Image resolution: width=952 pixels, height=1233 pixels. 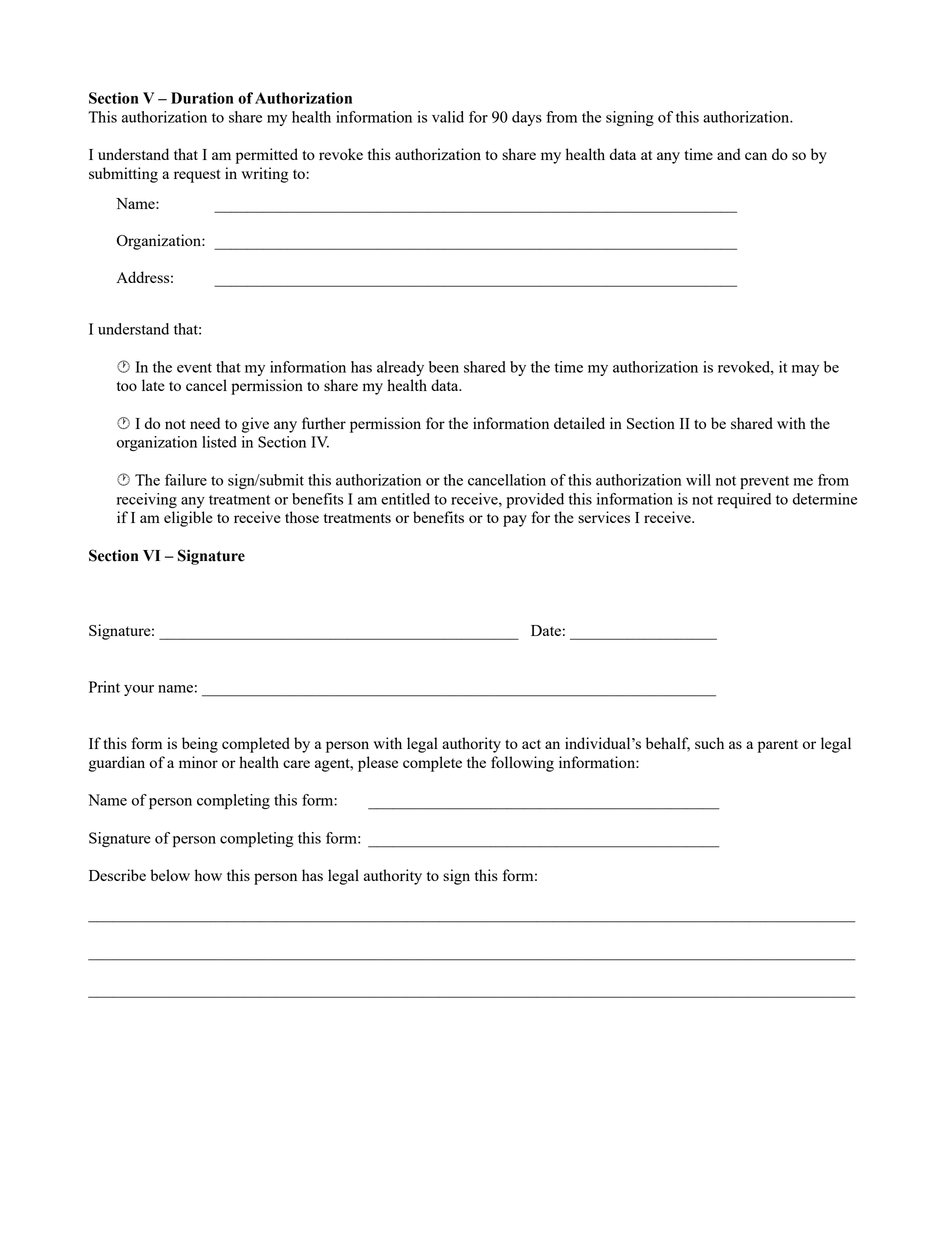 I want to click on how, so click(x=208, y=875).
